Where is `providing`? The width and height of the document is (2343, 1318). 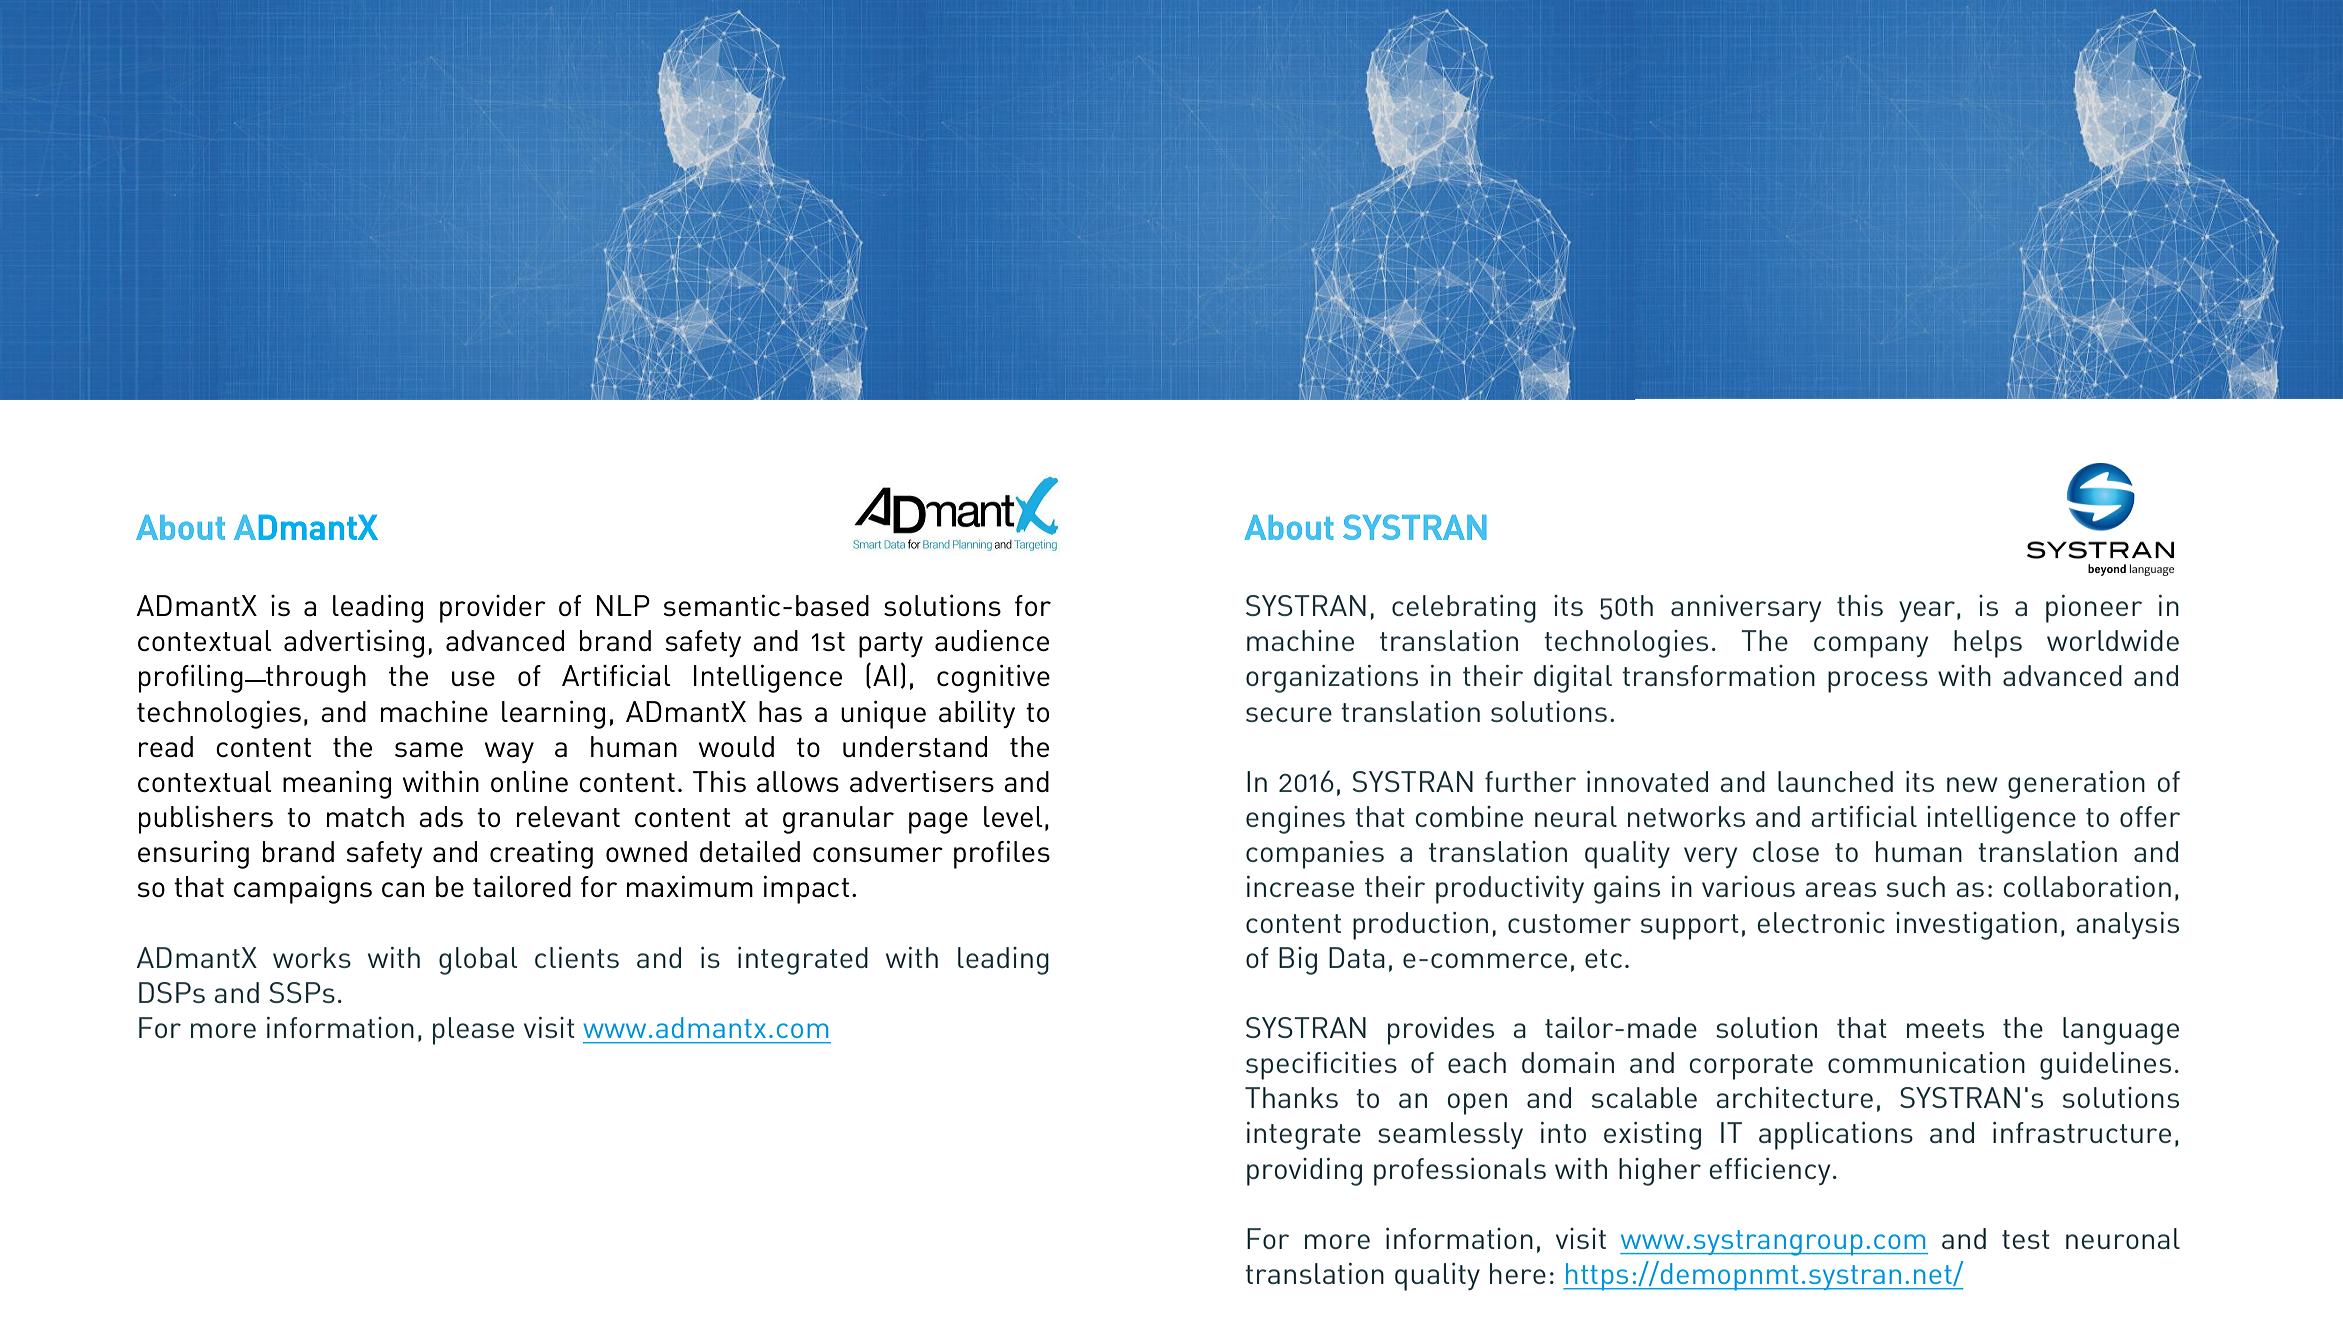 providing is located at coordinates (1304, 1172).
